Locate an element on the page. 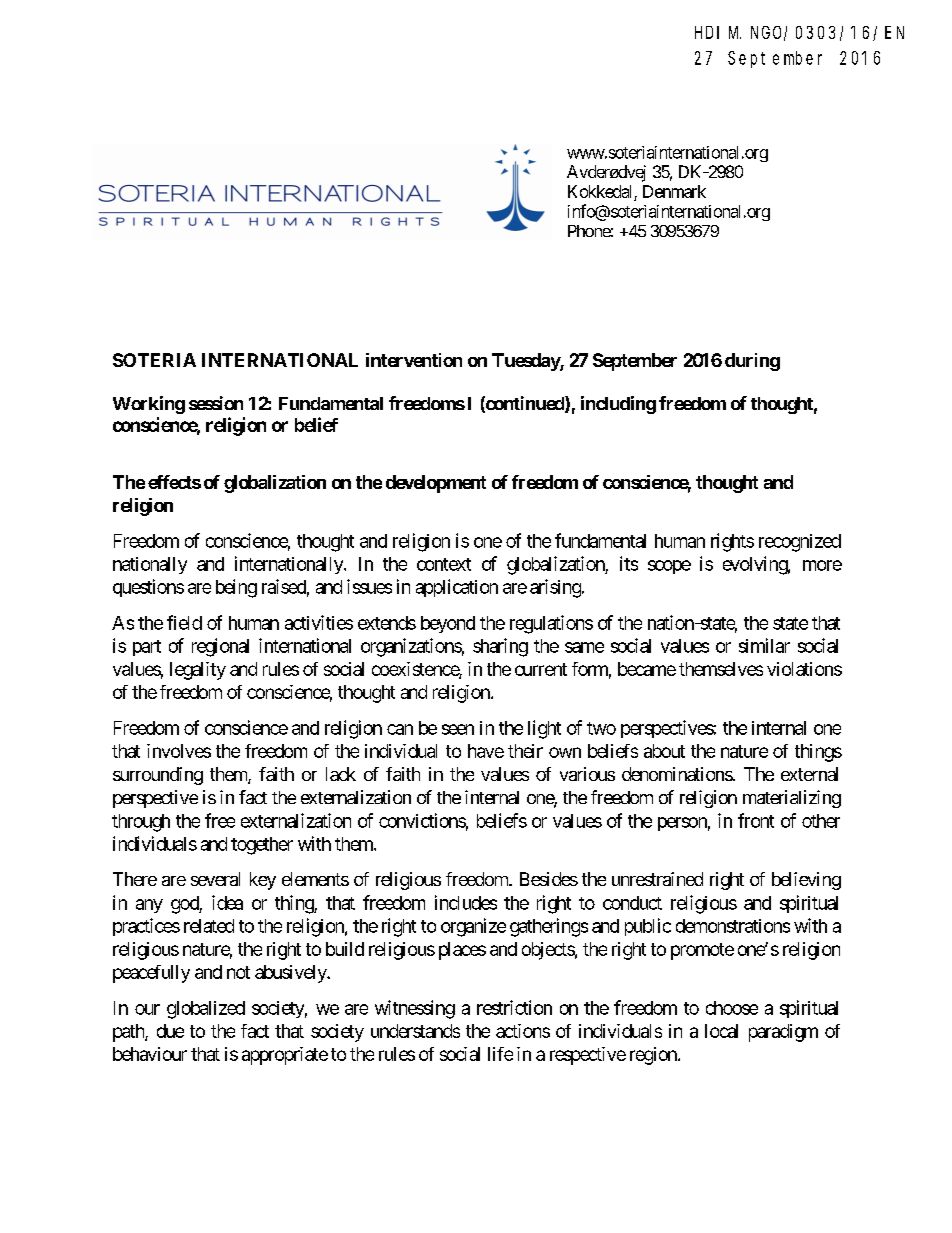 The image size is (952, 1233). seen is located at coordinates (458, 729).
